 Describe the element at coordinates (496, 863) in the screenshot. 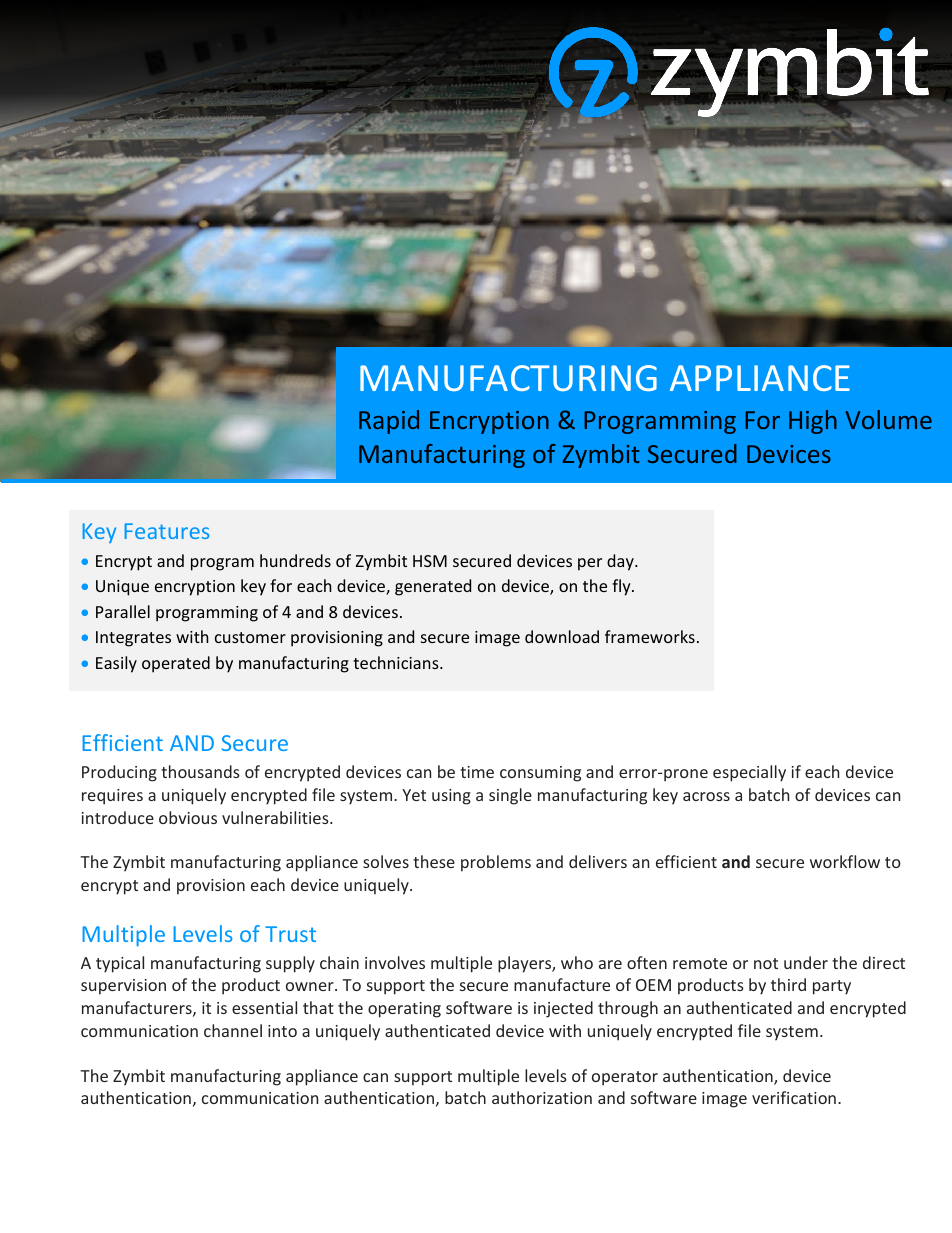

I see `problems` at that location.
